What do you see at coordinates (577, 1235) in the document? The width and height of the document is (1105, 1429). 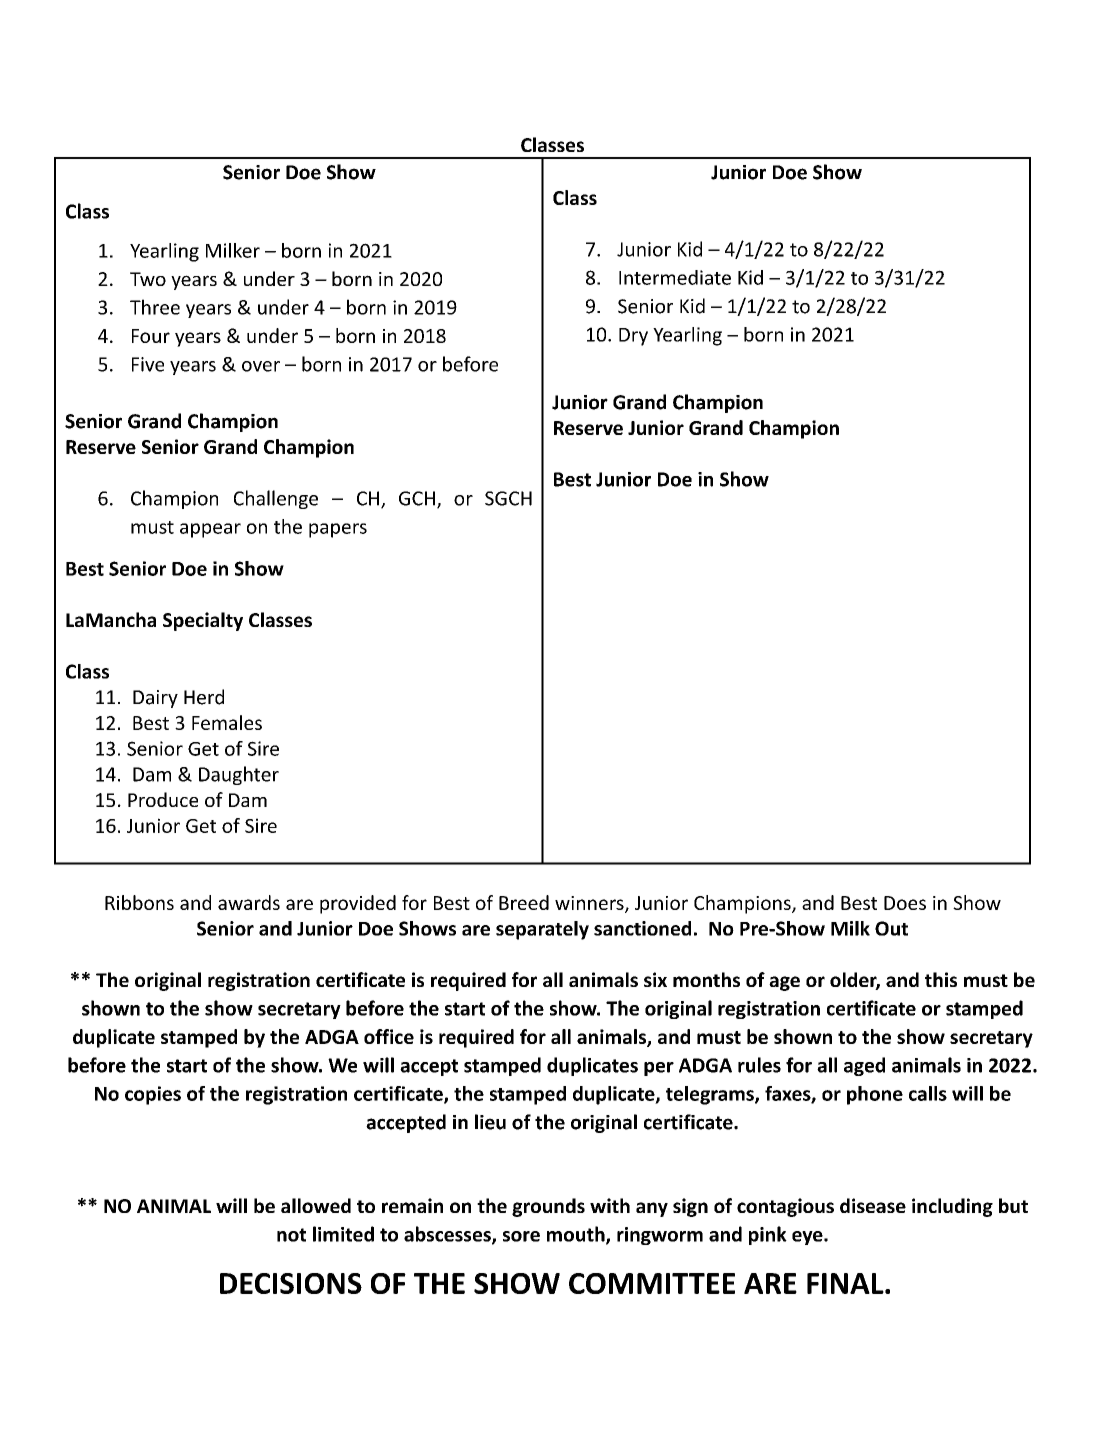 I see `mouth` at bounding box center [577, 1235].
